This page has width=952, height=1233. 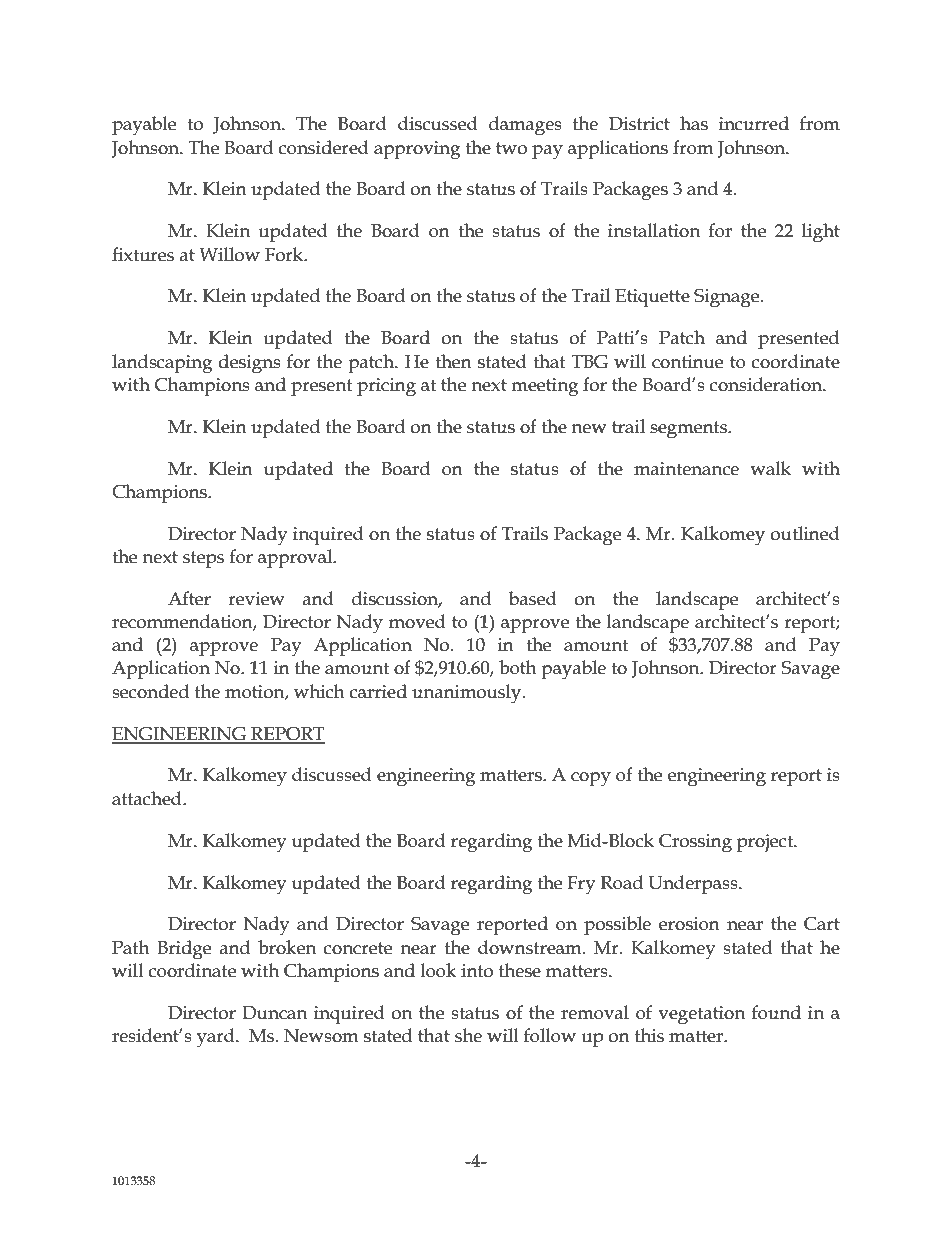 What do you see at coordinates (754, 123) in the page?
I see `incurred` at bounding box center [754, 123].
